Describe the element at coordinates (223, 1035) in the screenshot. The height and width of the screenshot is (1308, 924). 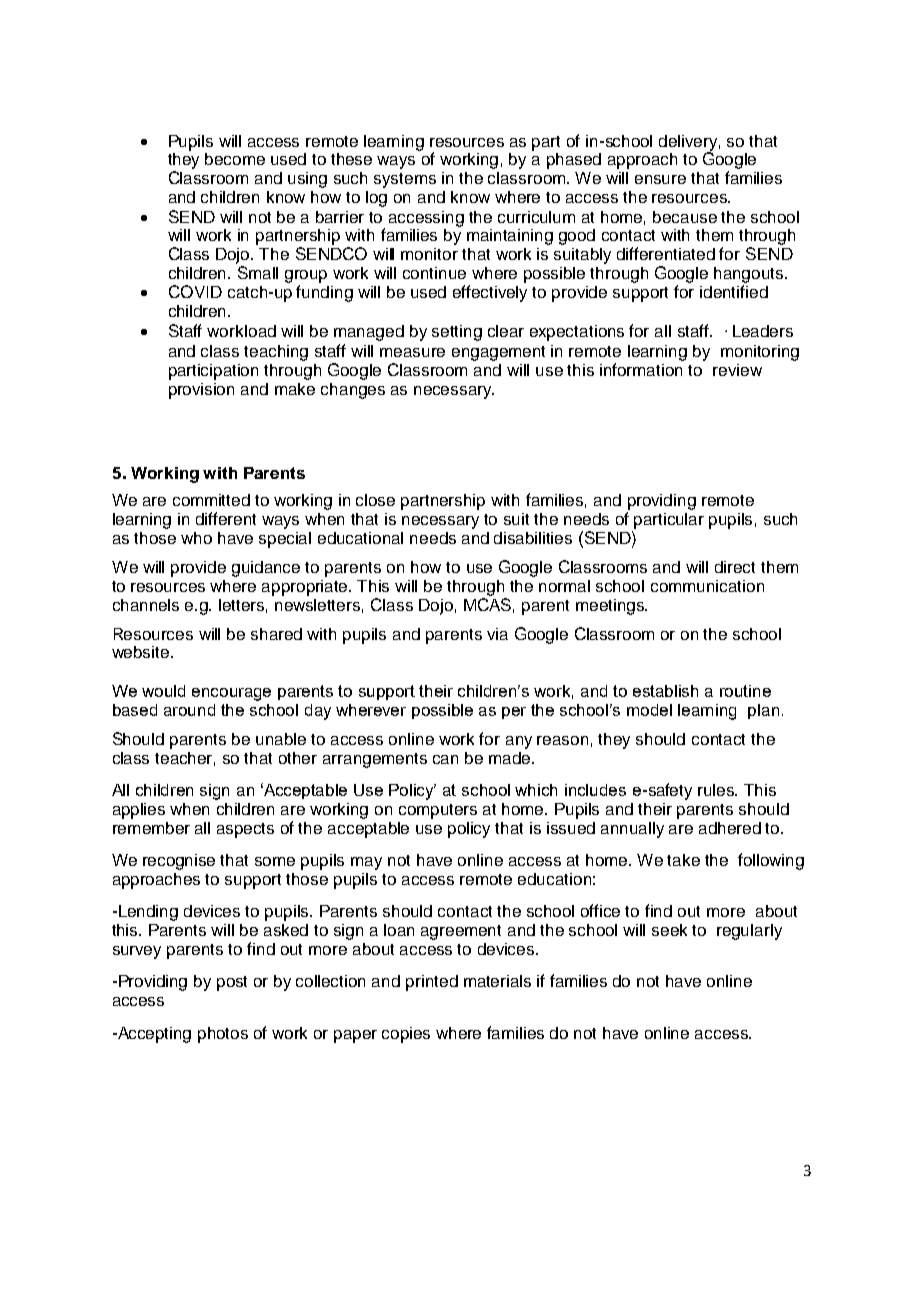
I see `photos` at that location.
